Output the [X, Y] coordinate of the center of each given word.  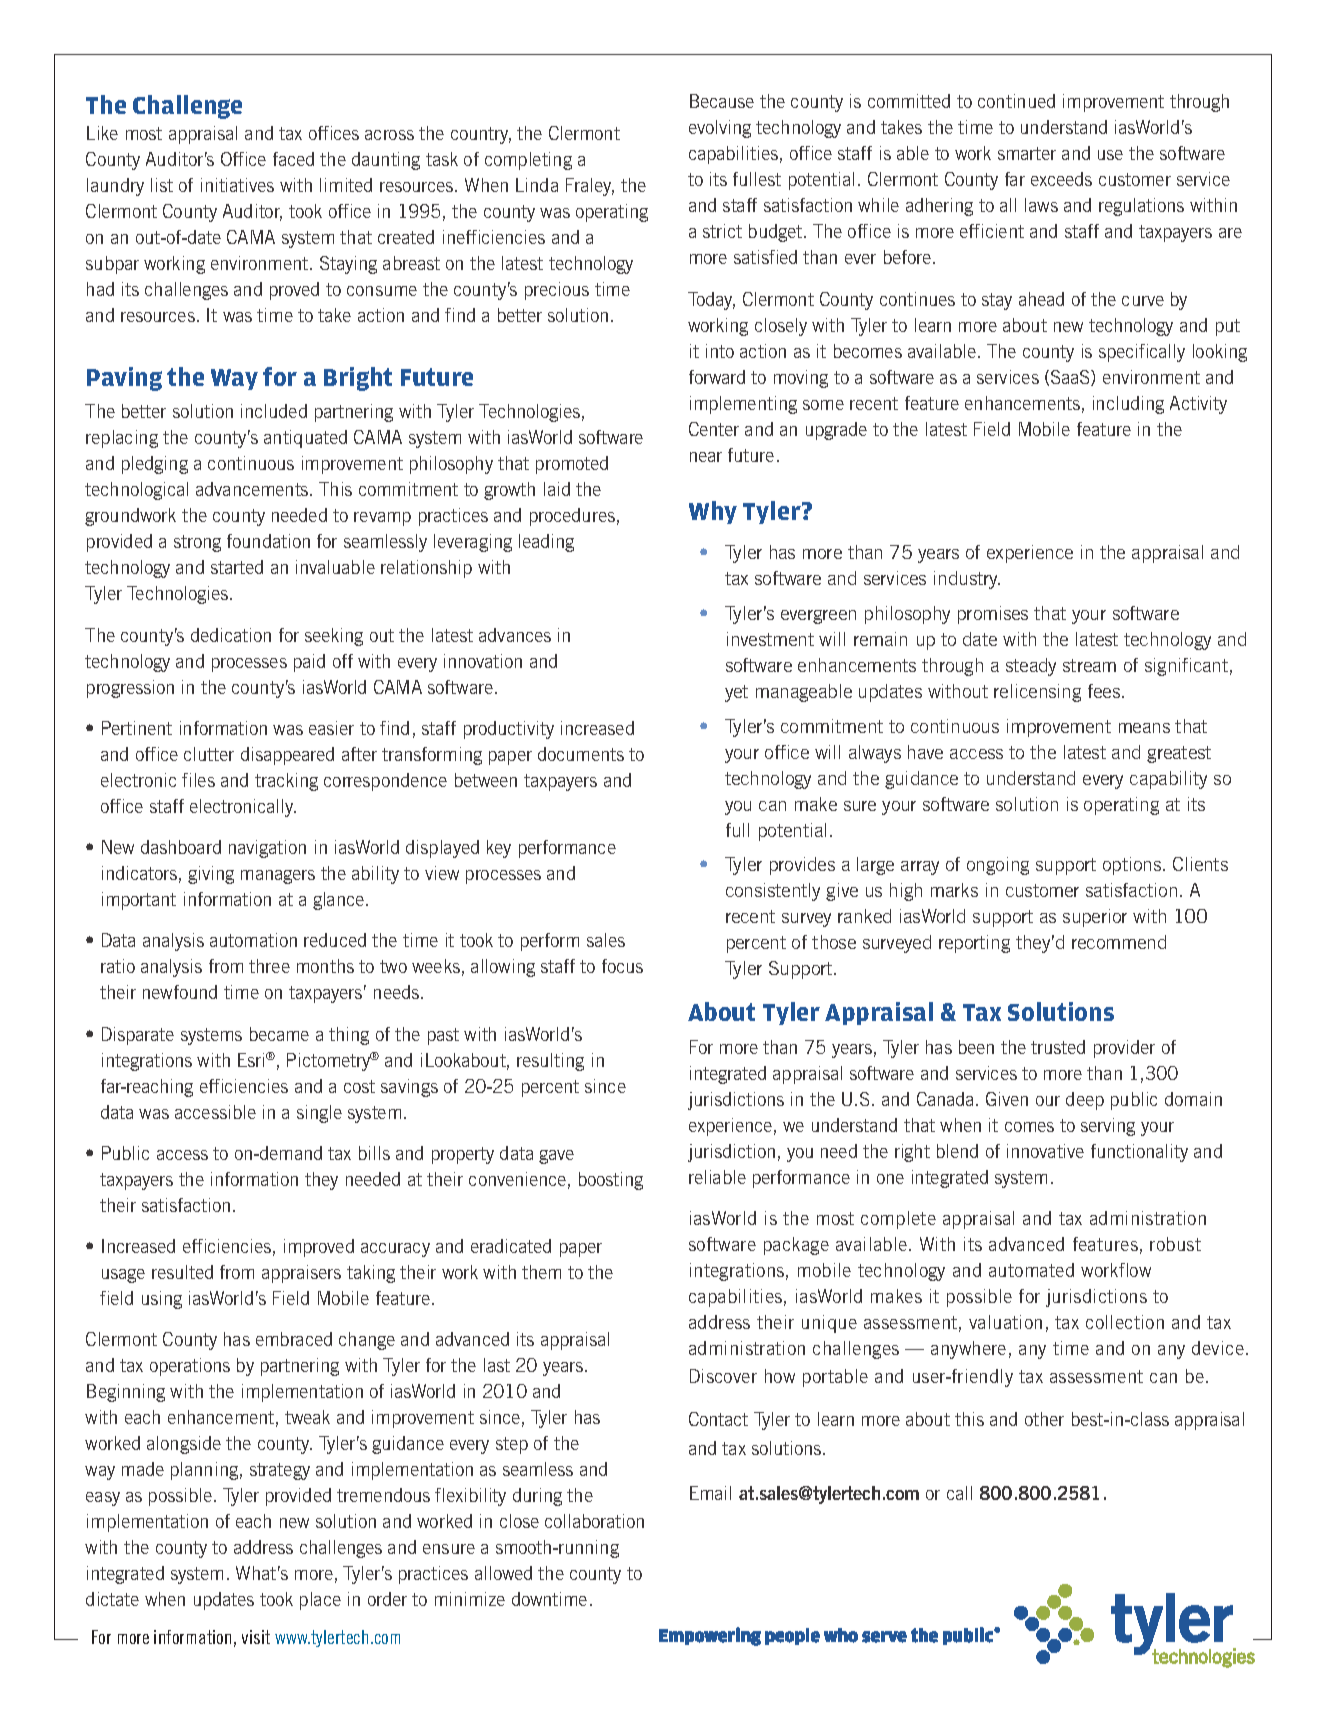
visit [256, 1637]
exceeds [1061, 179]
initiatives [237, 185]
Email [710, 1493]
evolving [720, 129]
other [1044, 1419]
